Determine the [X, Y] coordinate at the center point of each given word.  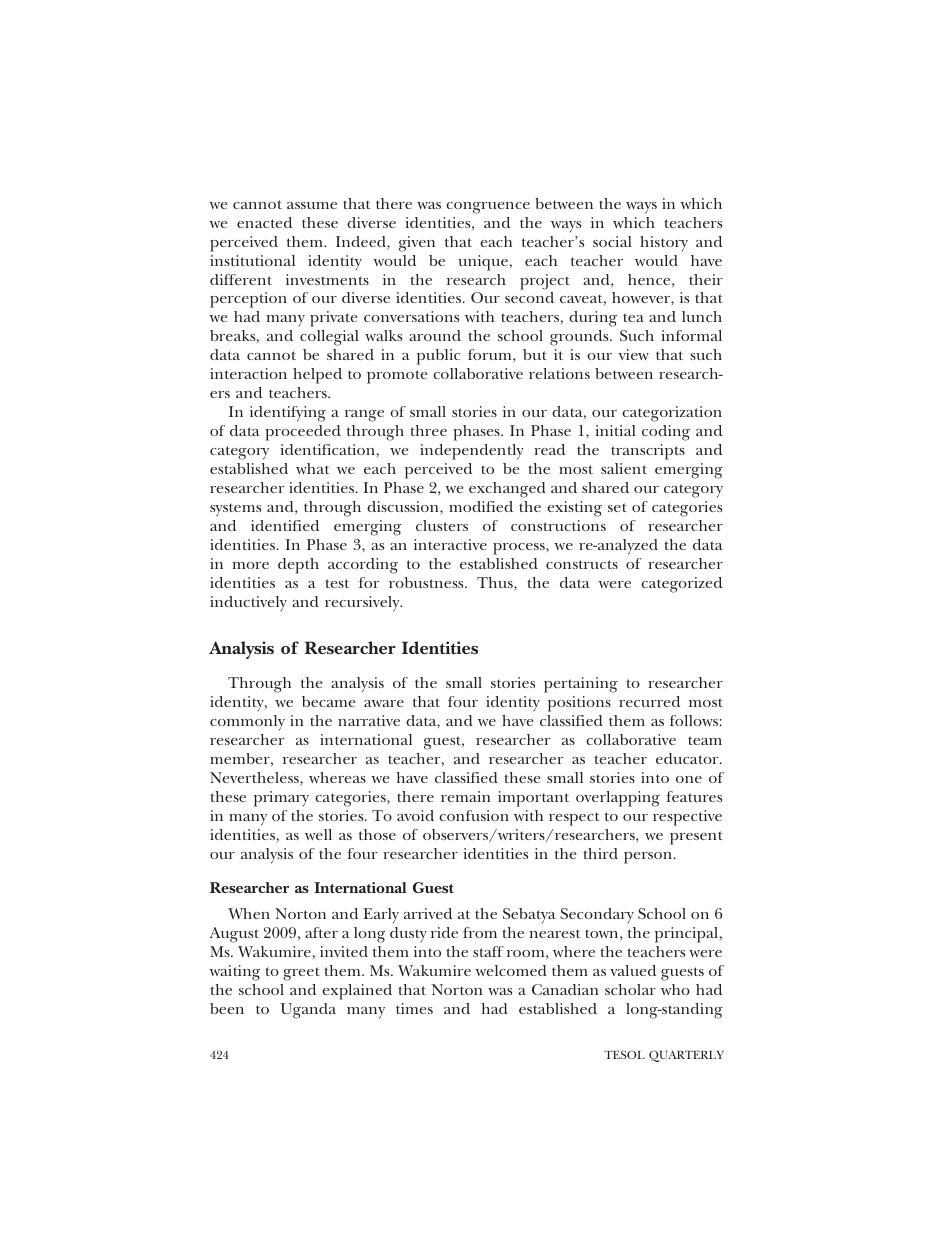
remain [465, 796]
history [664, 243]
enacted [264, 222]
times [414, 1008]
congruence [488, 208]
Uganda [308, 1011]
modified [481, 506]
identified [285, 525]
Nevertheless [255, 777]
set [617, 507]
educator [688, 758]
